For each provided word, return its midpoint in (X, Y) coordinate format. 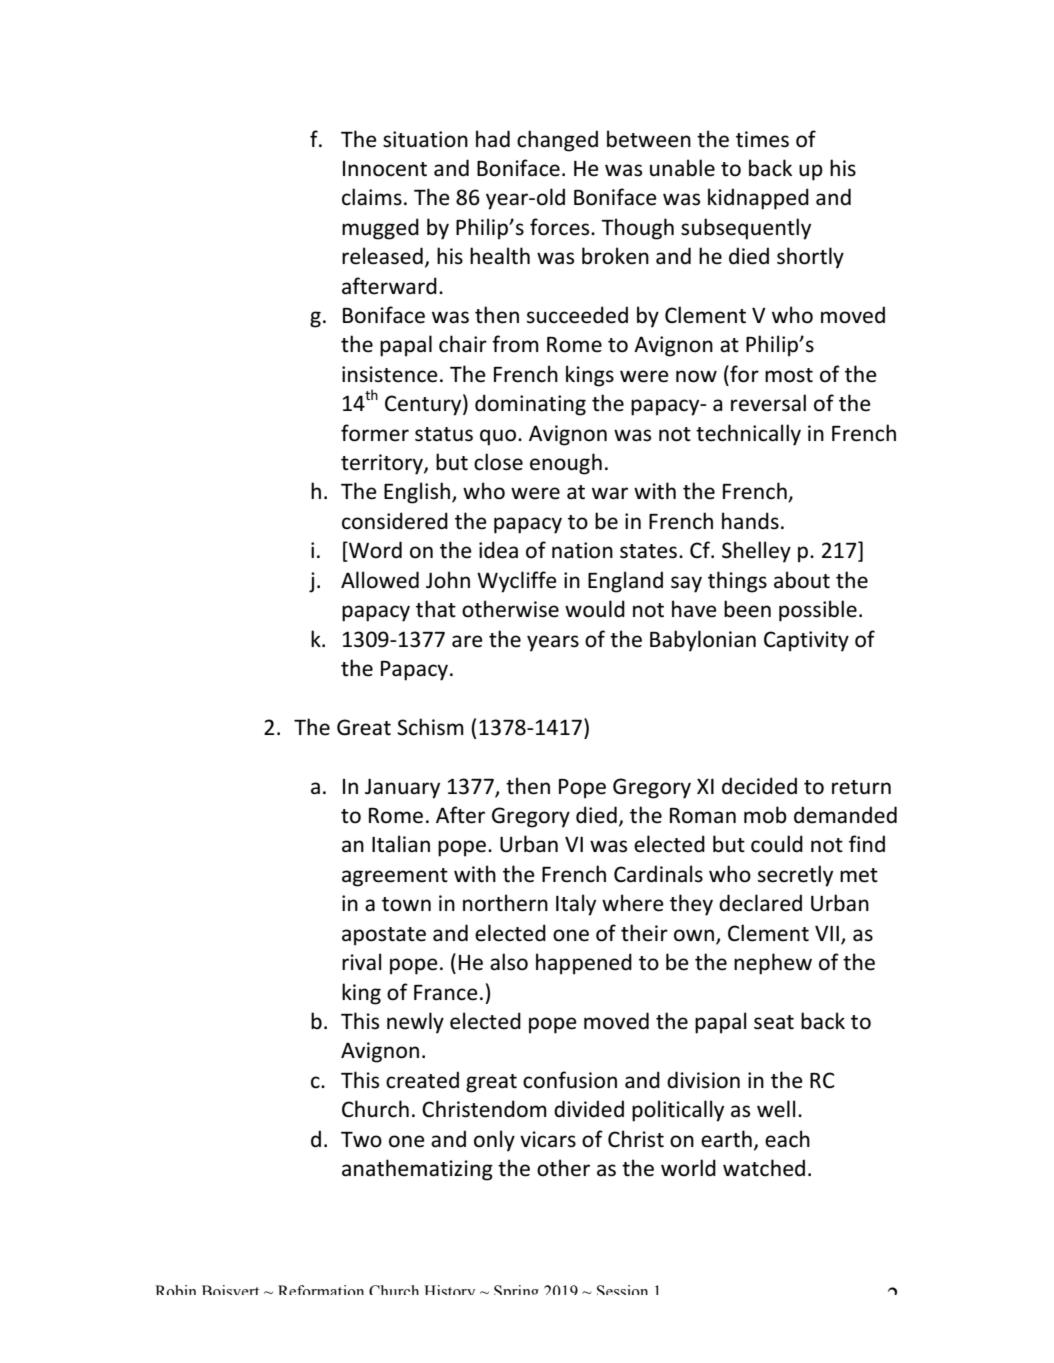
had (493, 139)
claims (372, 197)
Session (622, 1290)
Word (374, 551)
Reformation (321, 1290)
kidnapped (758, 199)
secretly (795, 876)
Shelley (756, 552)
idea (498, 550)
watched (764, 1168)
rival (361, 962)
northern (505, 903)
